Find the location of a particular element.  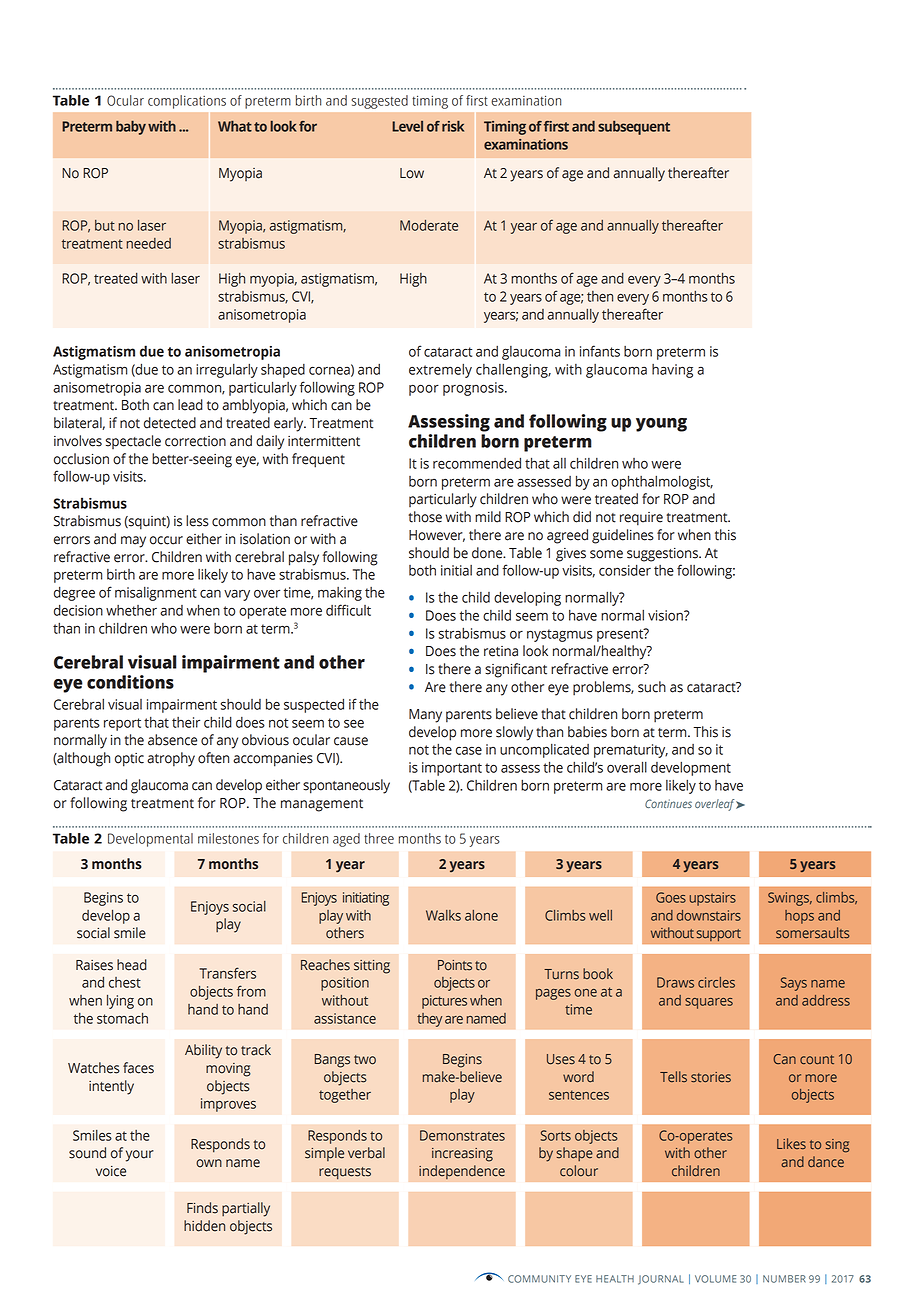

Many is located at coordinates (425, 716).
